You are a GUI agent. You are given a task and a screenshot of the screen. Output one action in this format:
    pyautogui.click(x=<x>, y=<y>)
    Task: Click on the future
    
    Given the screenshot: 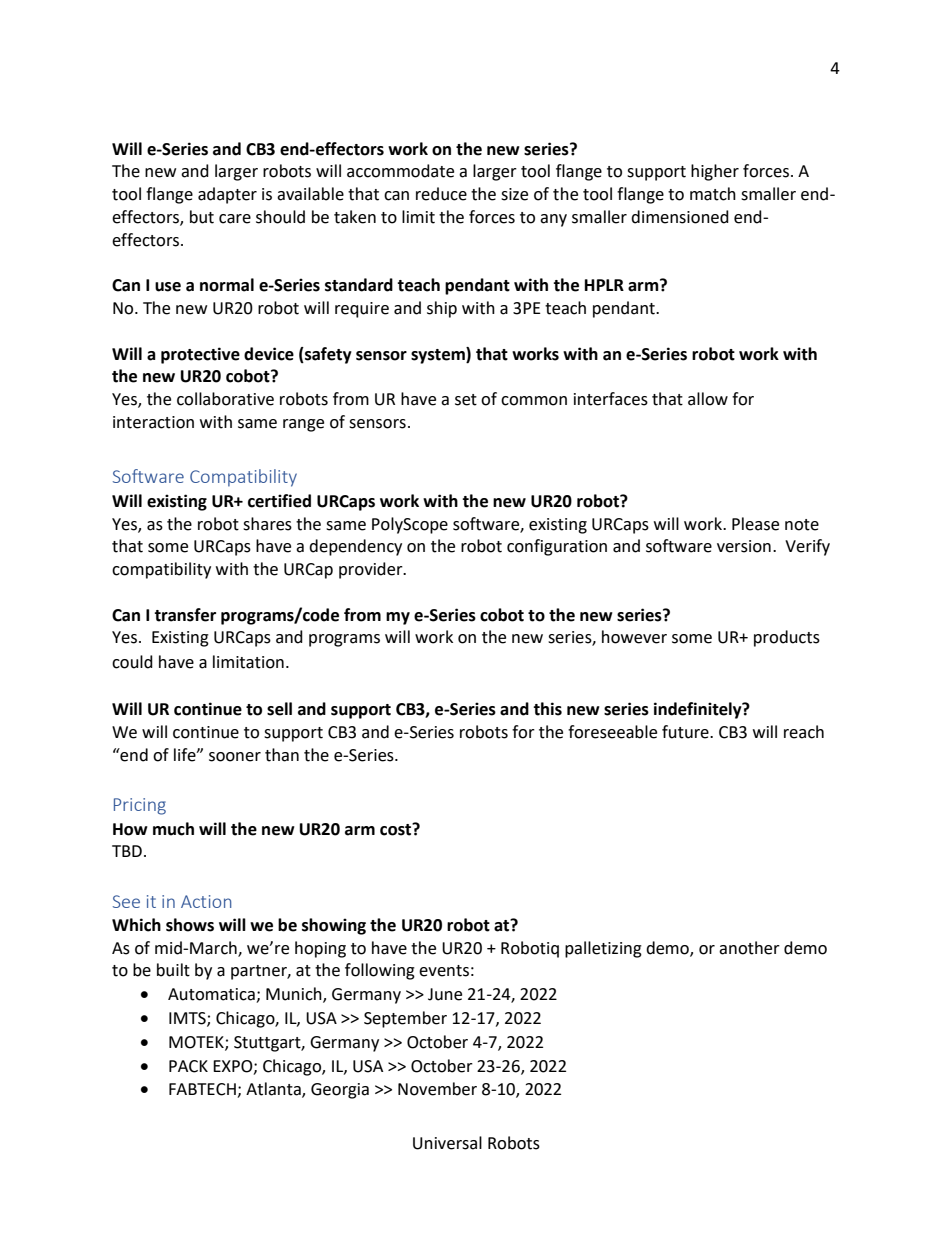 What is the action you would take?
    pyautogui.click(x=686, y=732)
